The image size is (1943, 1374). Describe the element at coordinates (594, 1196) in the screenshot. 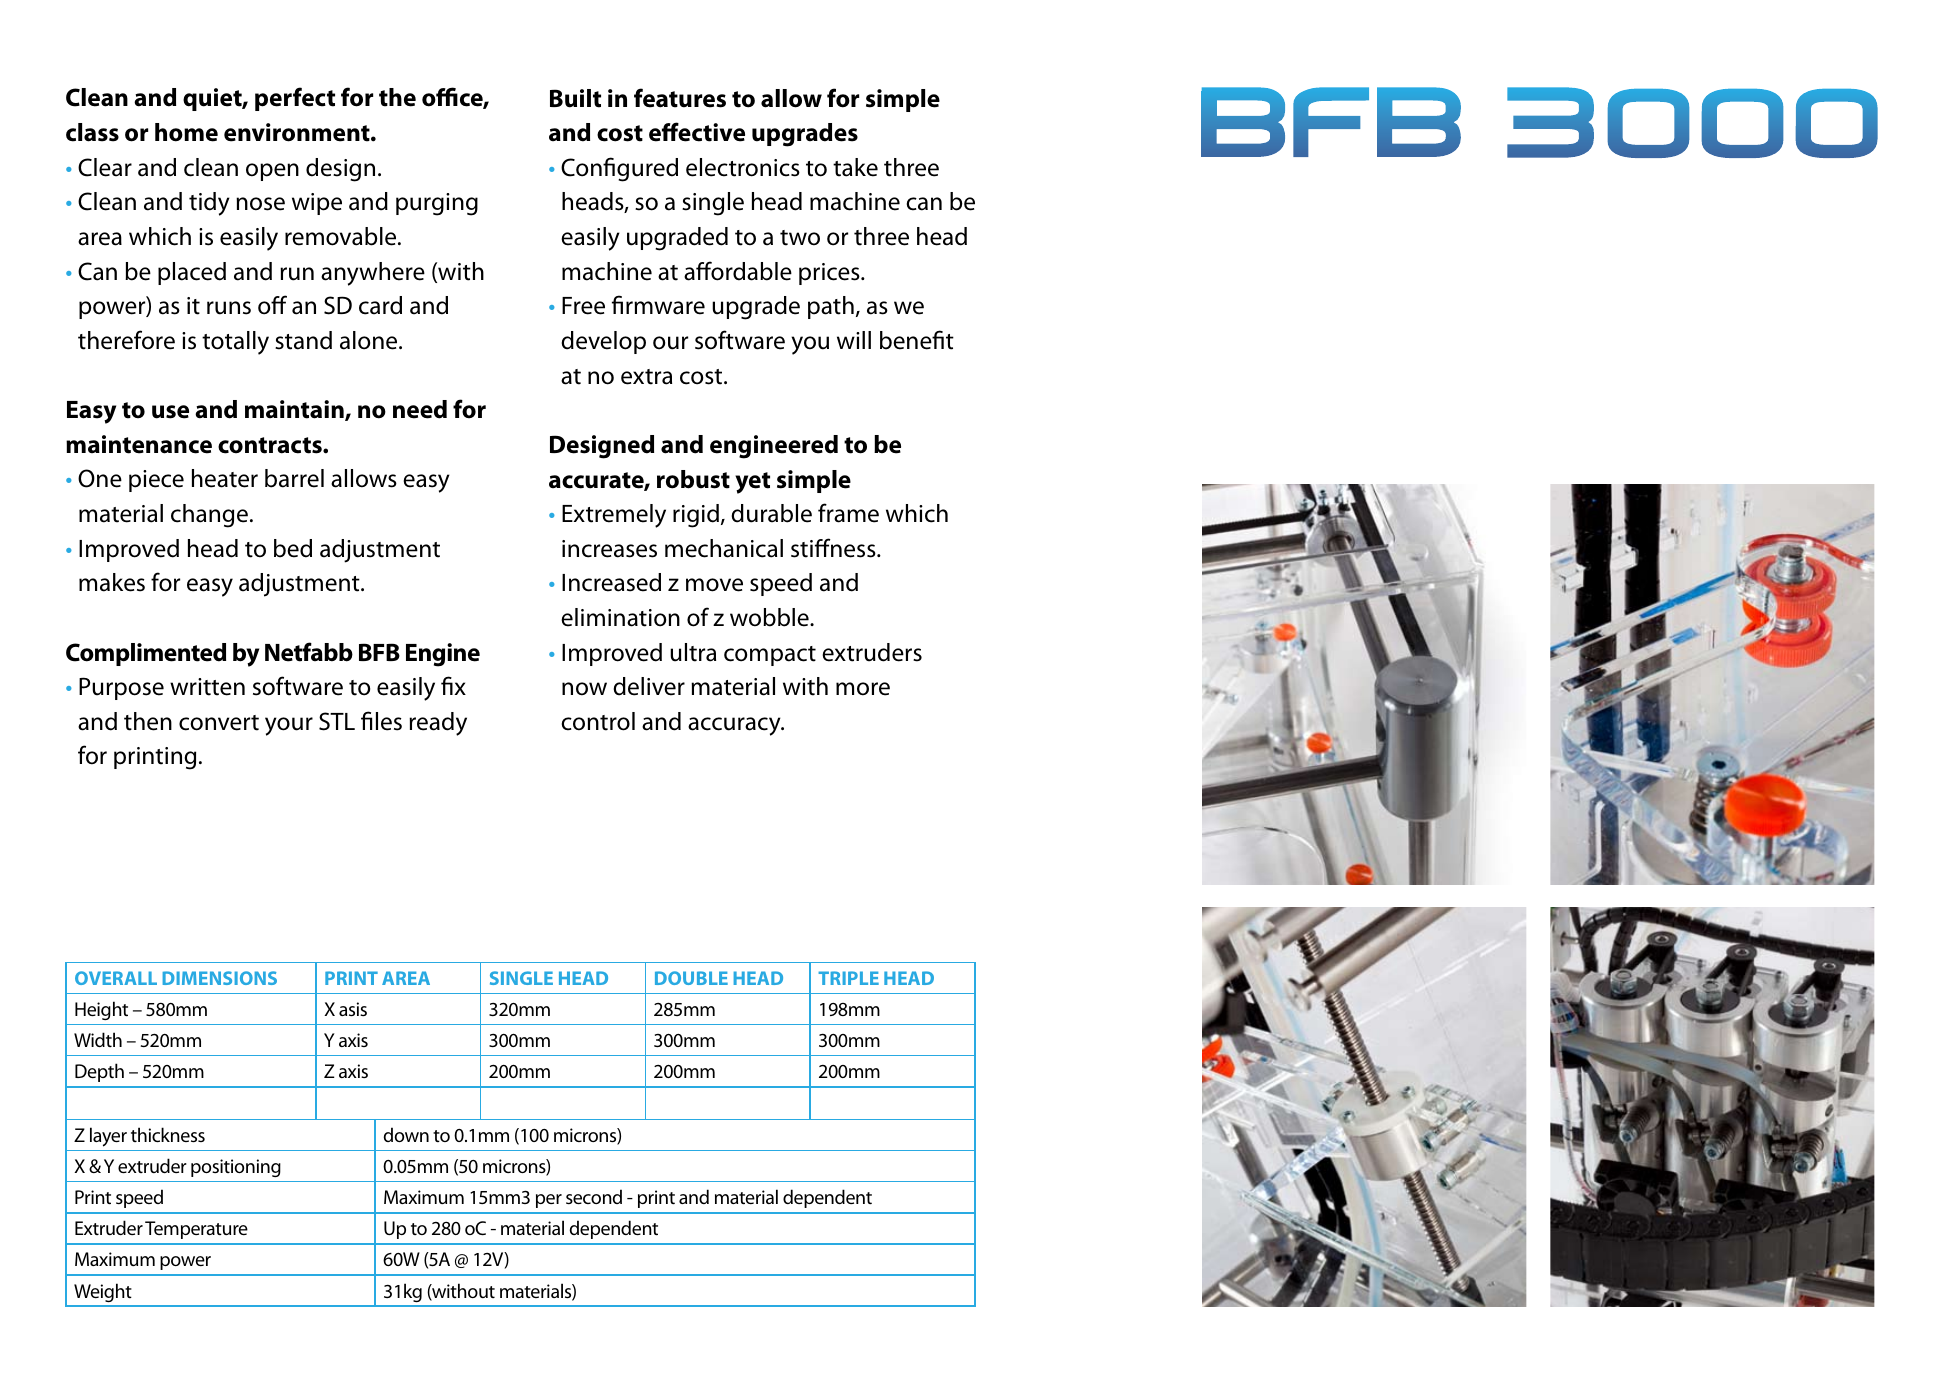

I see `second` at that location.
